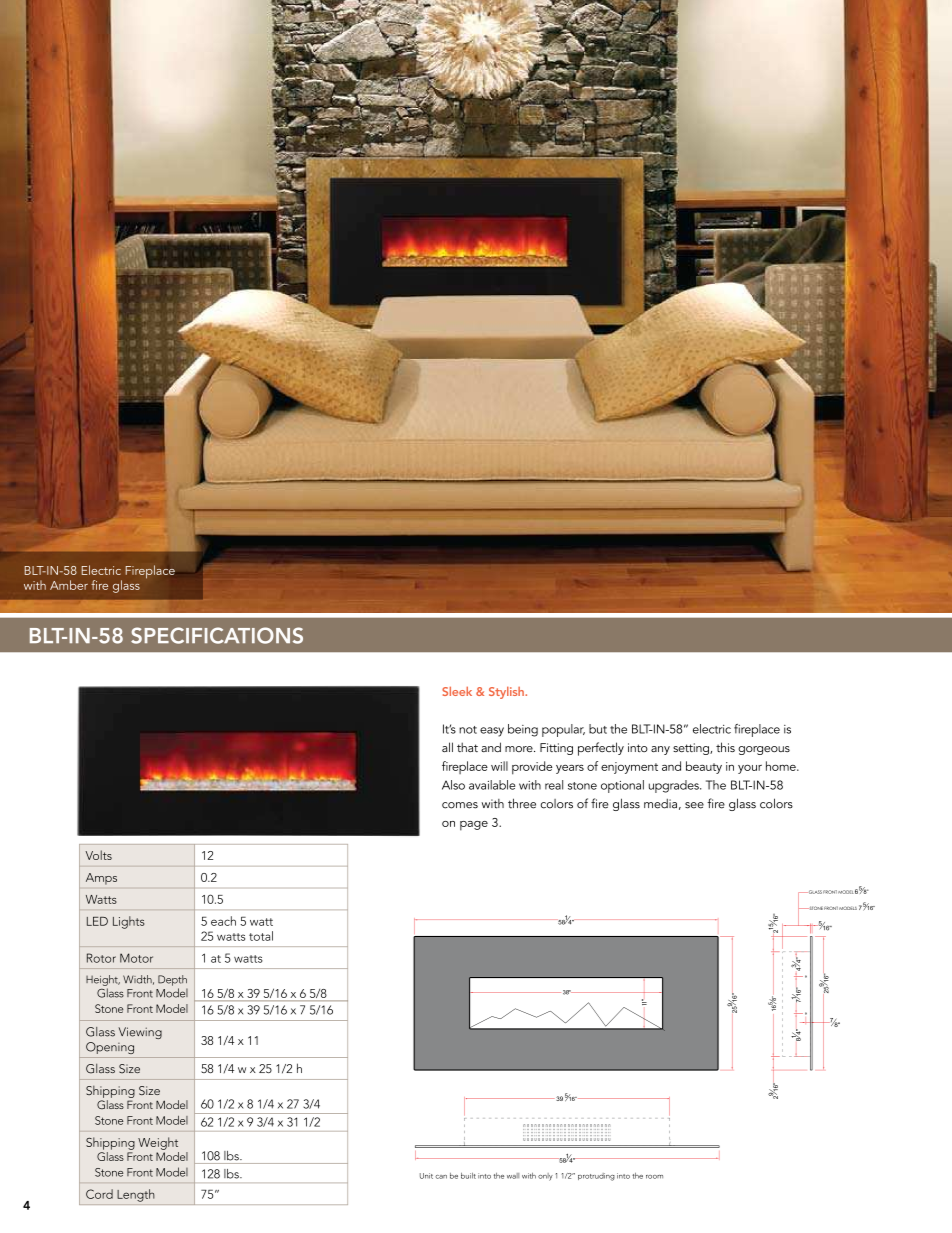 This page has width=952, height=1233. Describe the element at coordinates (69, 585) in the page. I see `Amber` at that location.
